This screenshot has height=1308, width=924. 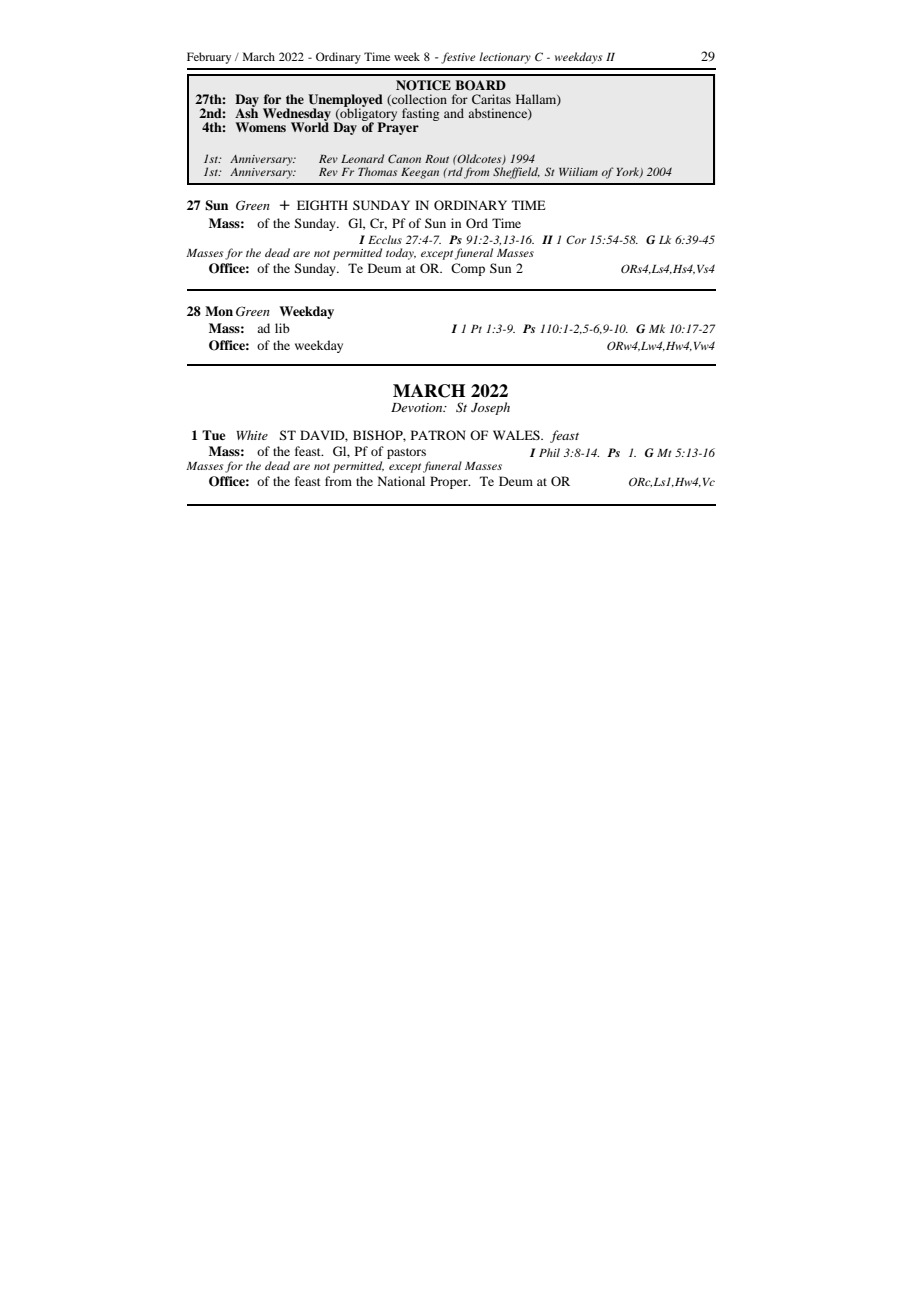 What do you see at coordinates (490, 408) in the screenshot?
I see `Joseph` at bounding box center [490, 408].
